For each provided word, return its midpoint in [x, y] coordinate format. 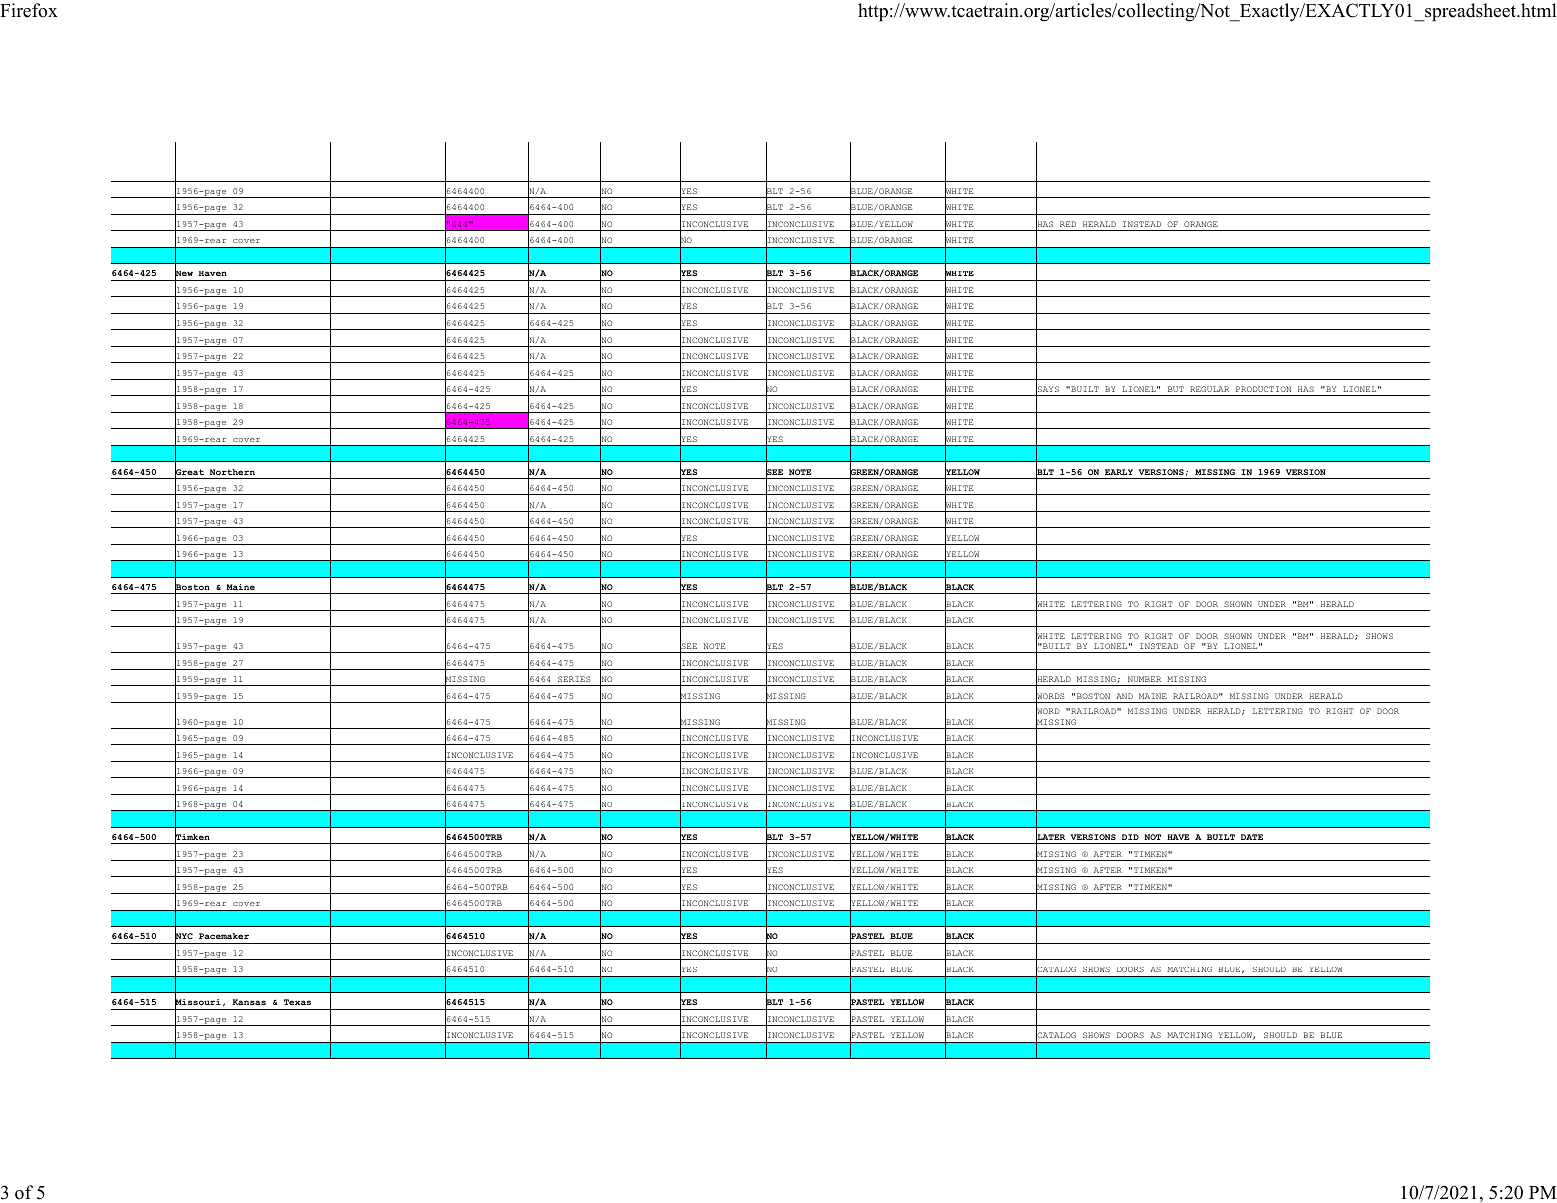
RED [1068, 224]
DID [1130, 837]
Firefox [29, 10]
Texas [297, 1002]
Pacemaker [224, 936]
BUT [1176, 389]
